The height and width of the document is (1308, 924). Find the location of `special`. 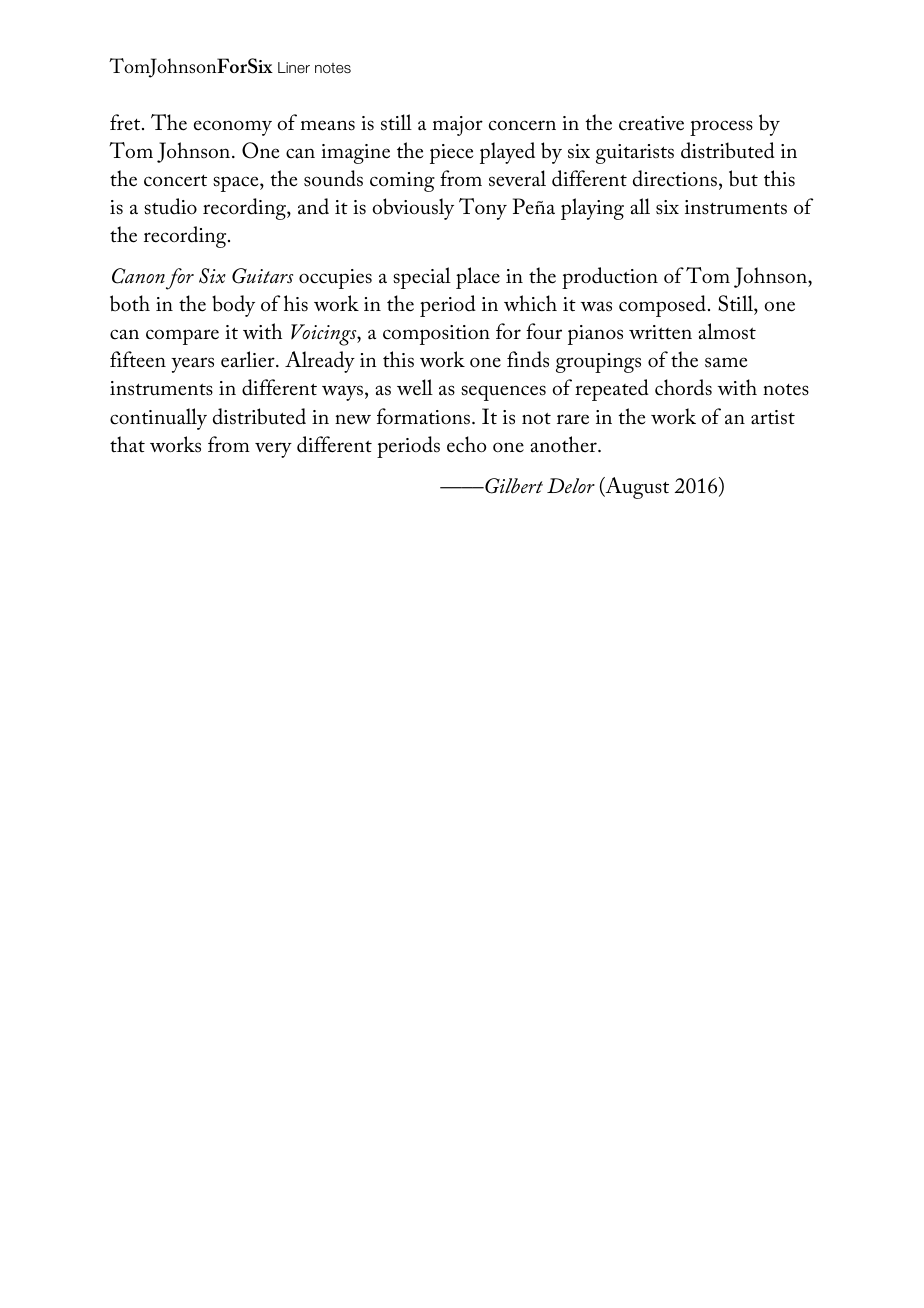

special is located at coordinates (422, 278).
